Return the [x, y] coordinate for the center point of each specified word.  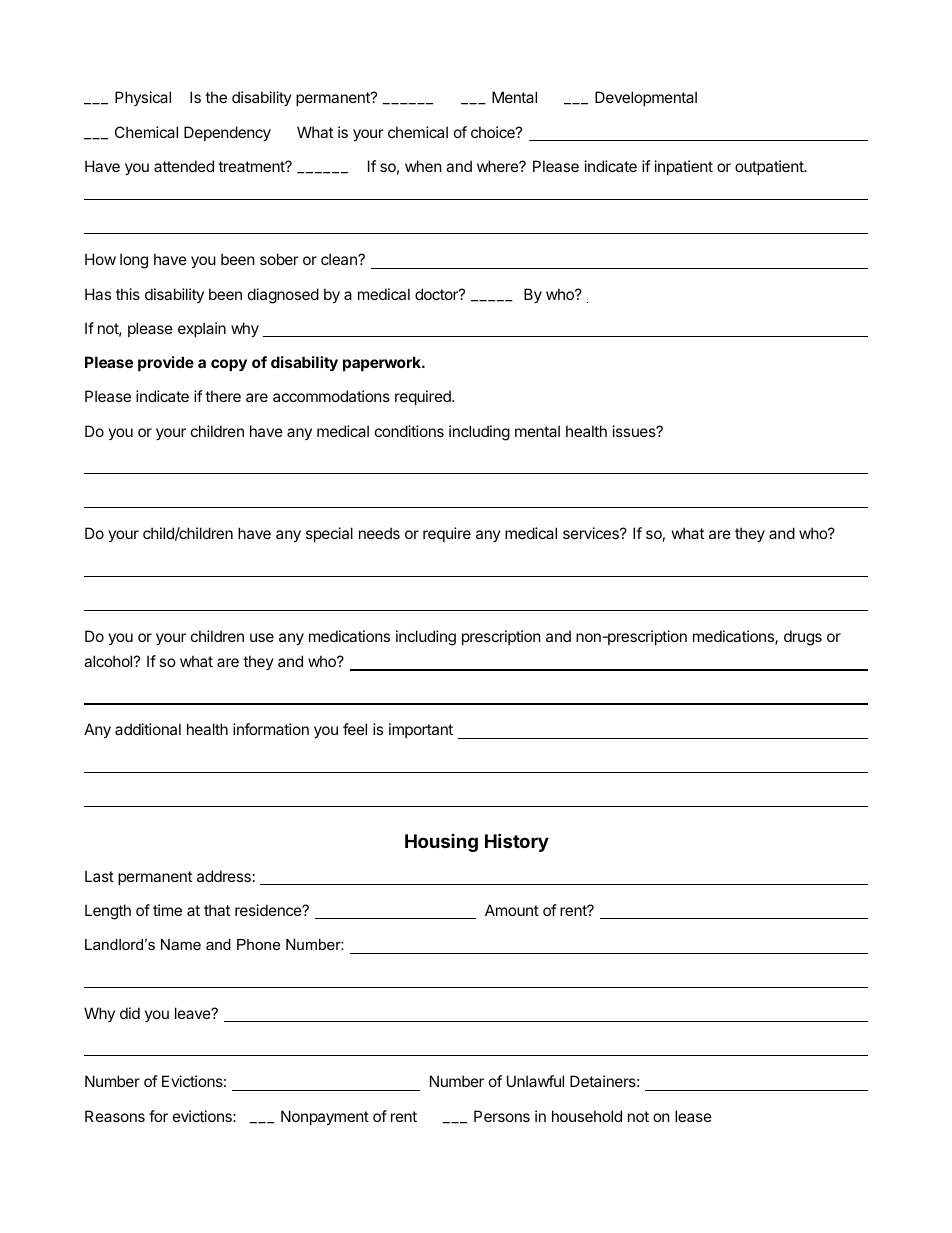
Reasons [115, 1116]
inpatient [684, 167]
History [517, 842]
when [423, 166]
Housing [441, 843]
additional [148, 729]
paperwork [383, 363]
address [224, 876]
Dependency [227, 133]
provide [166, 363]
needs [379, 533]
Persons [502, 1116]
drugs [803, 638]
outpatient [770, 167]
